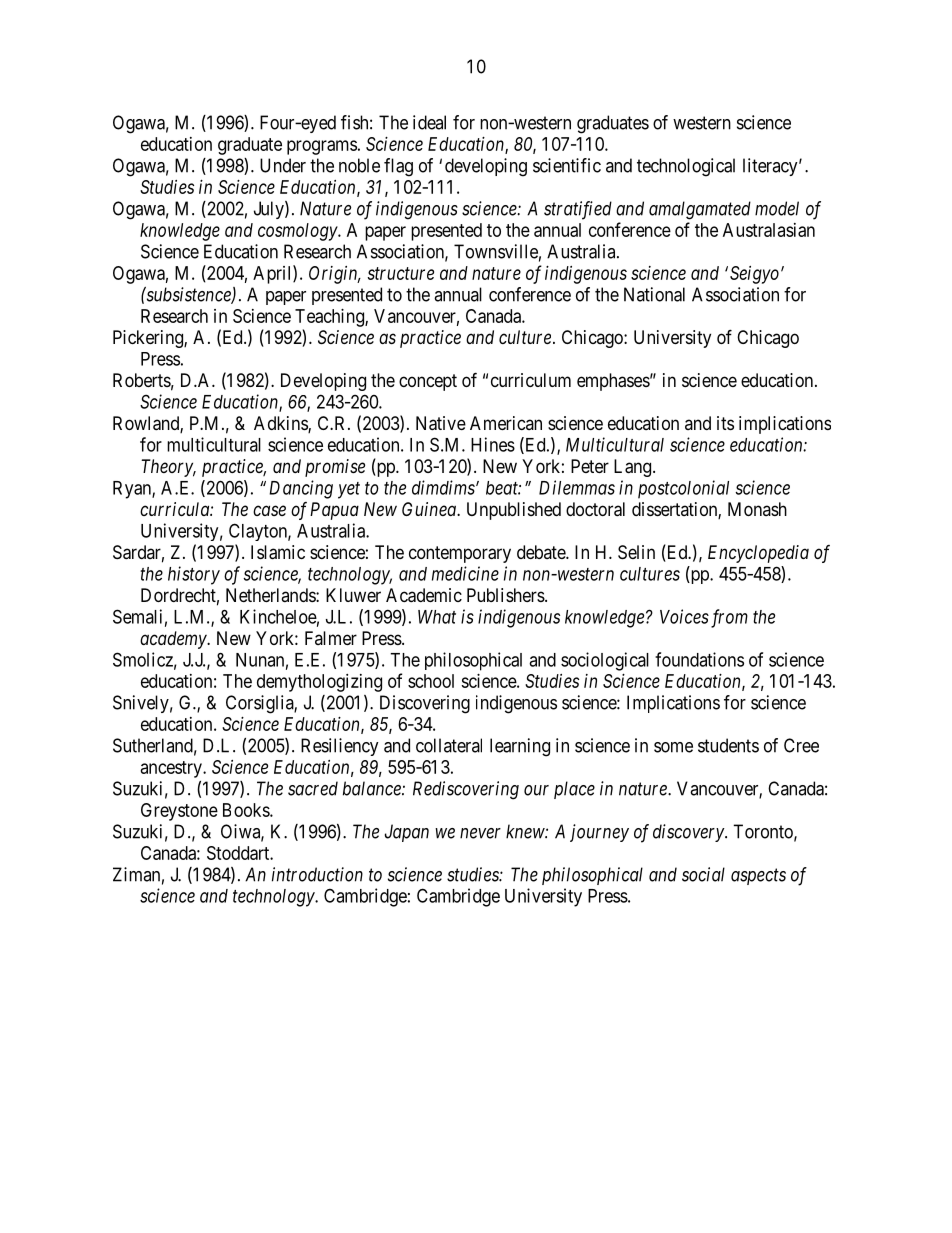 This screenshot has width=952, height=1233. I want to click on Under, so click(283, 165).
